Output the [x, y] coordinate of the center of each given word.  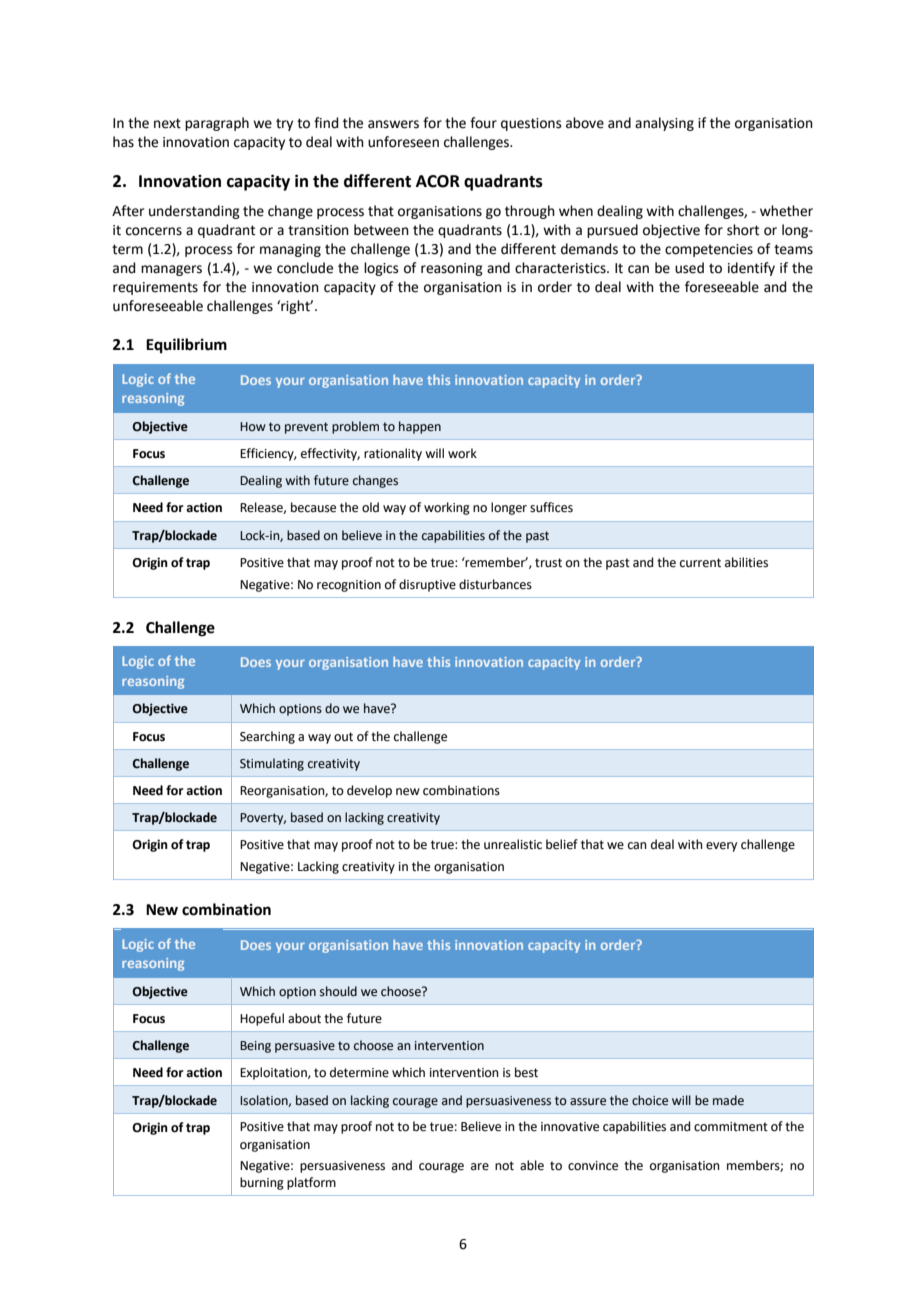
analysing [664, 124]
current [700, 563]
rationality [393, 454]
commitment [731, 1127]
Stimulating [272, 764]
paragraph [217, 124]
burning [262, 1183]
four [483, 123]
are [480, 1167]
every [721, 847]
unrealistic [513, 844]
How [253, 426]
